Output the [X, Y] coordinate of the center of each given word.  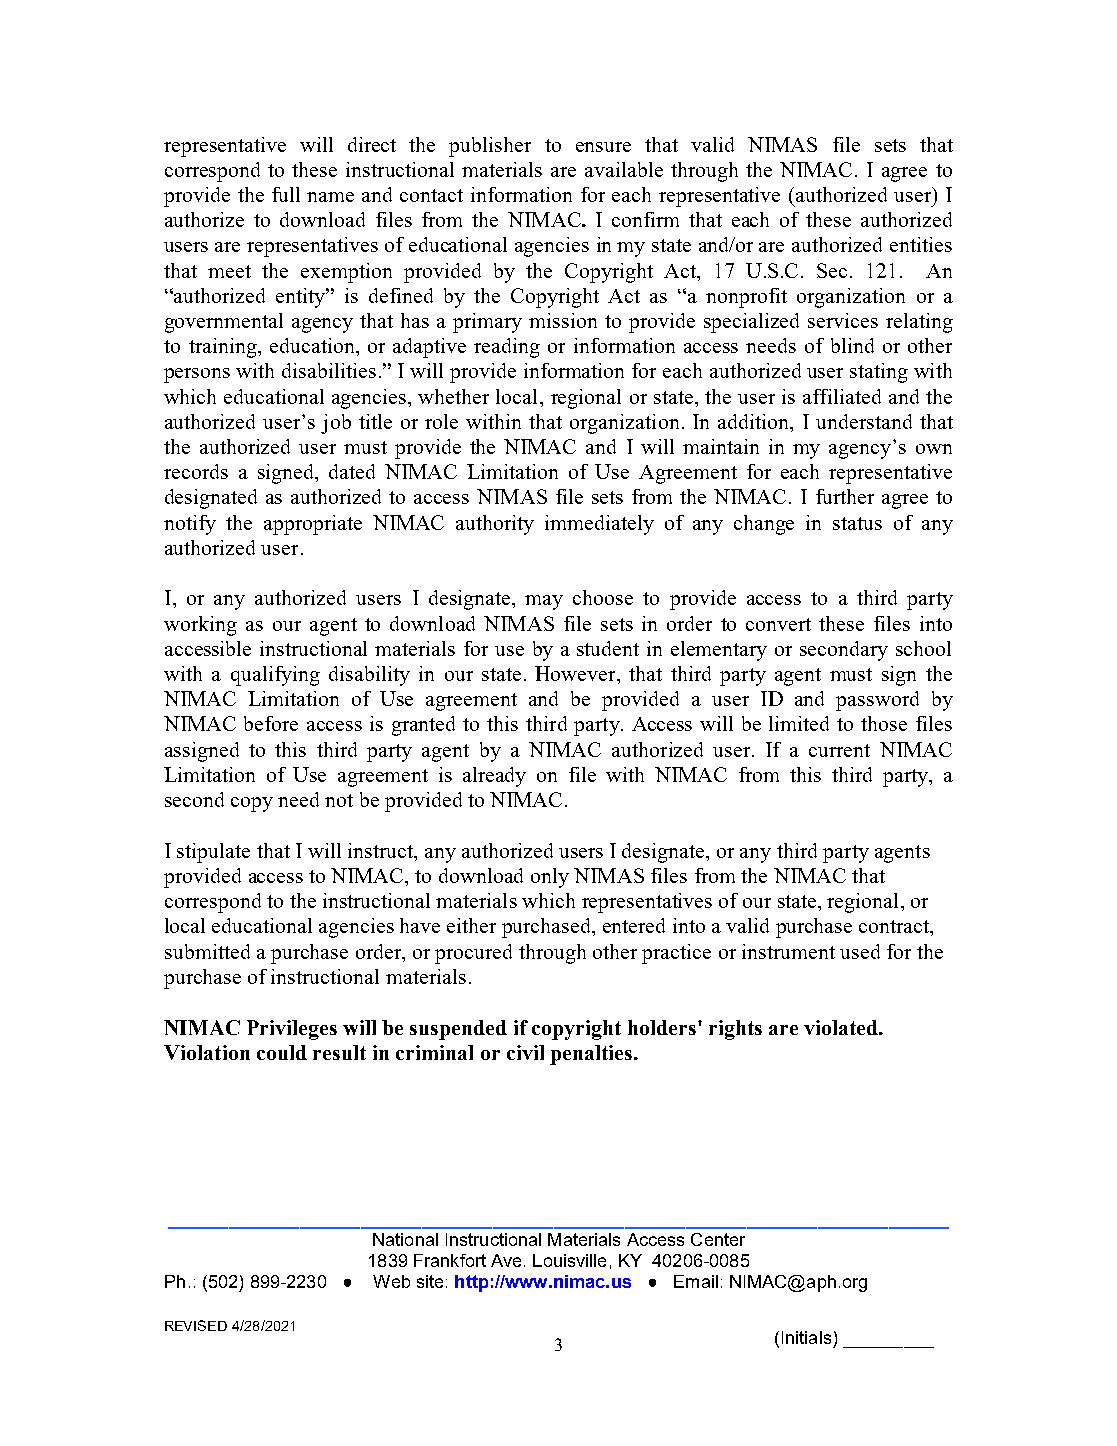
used [860, 951]
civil [525, 1052]
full [286, 194]
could [282, 1052]
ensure [603, 147]
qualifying [275, 676]
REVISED [196, 1325]
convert [778, 624]
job [336, 424]
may [544, 602]
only [550, 878]
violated [842, 1027]
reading [507, 348]
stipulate [213, 853]
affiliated [842, 396]
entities [921, 244]
